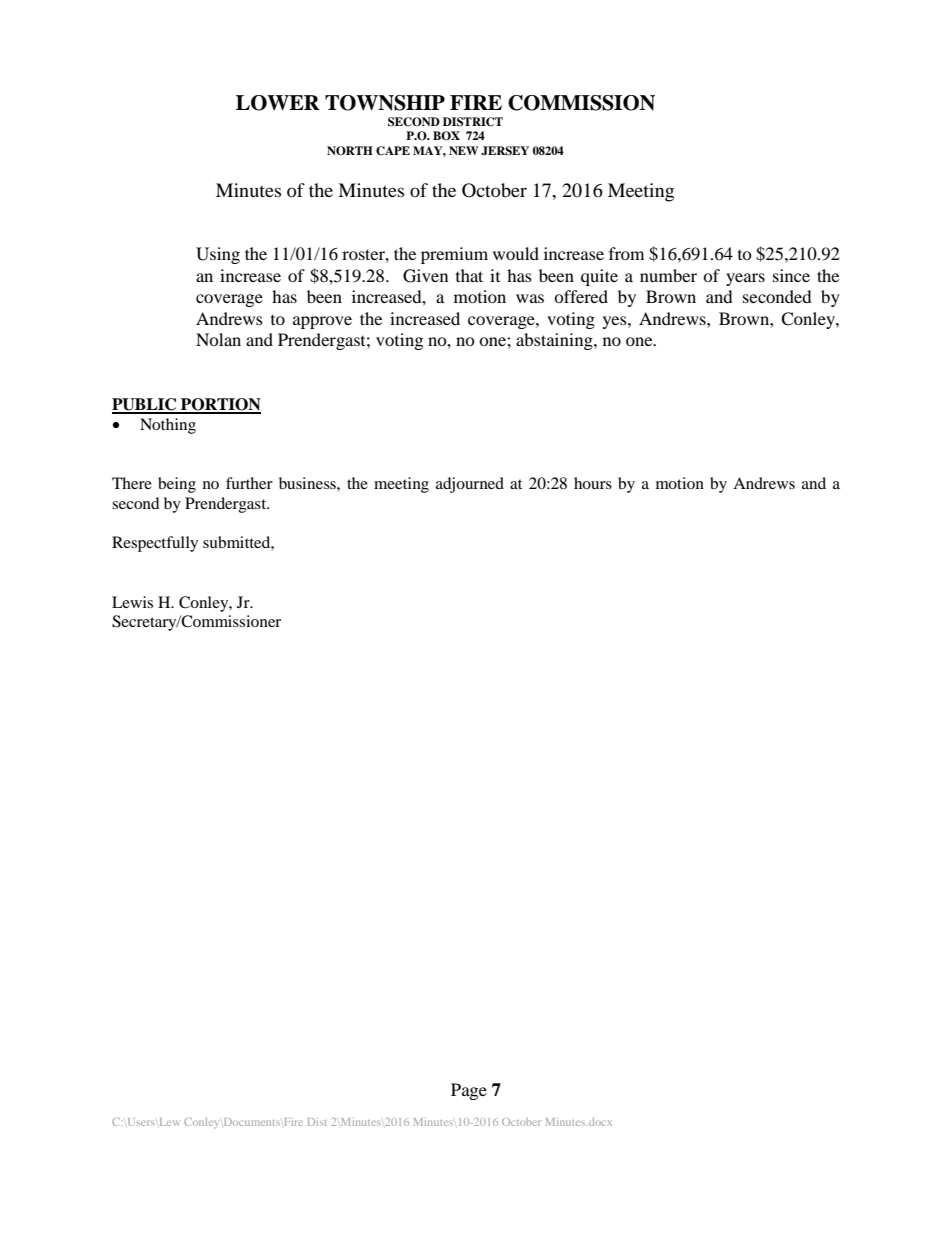 This screenshot has height=1233, width=952. I want to click on business, so click(308, 483).
